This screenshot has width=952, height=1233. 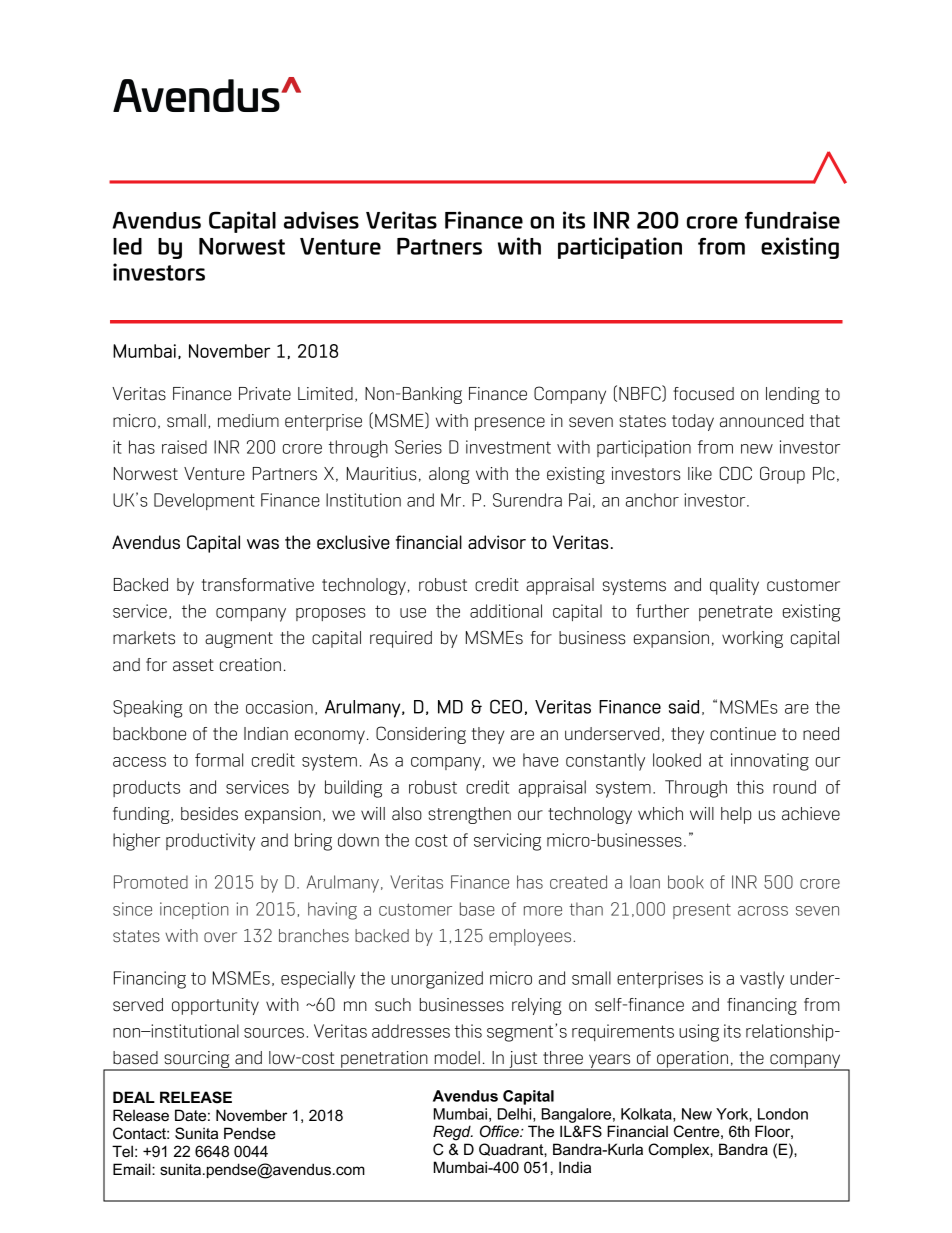 I want to click on advises, so click(x=321, y=220).
